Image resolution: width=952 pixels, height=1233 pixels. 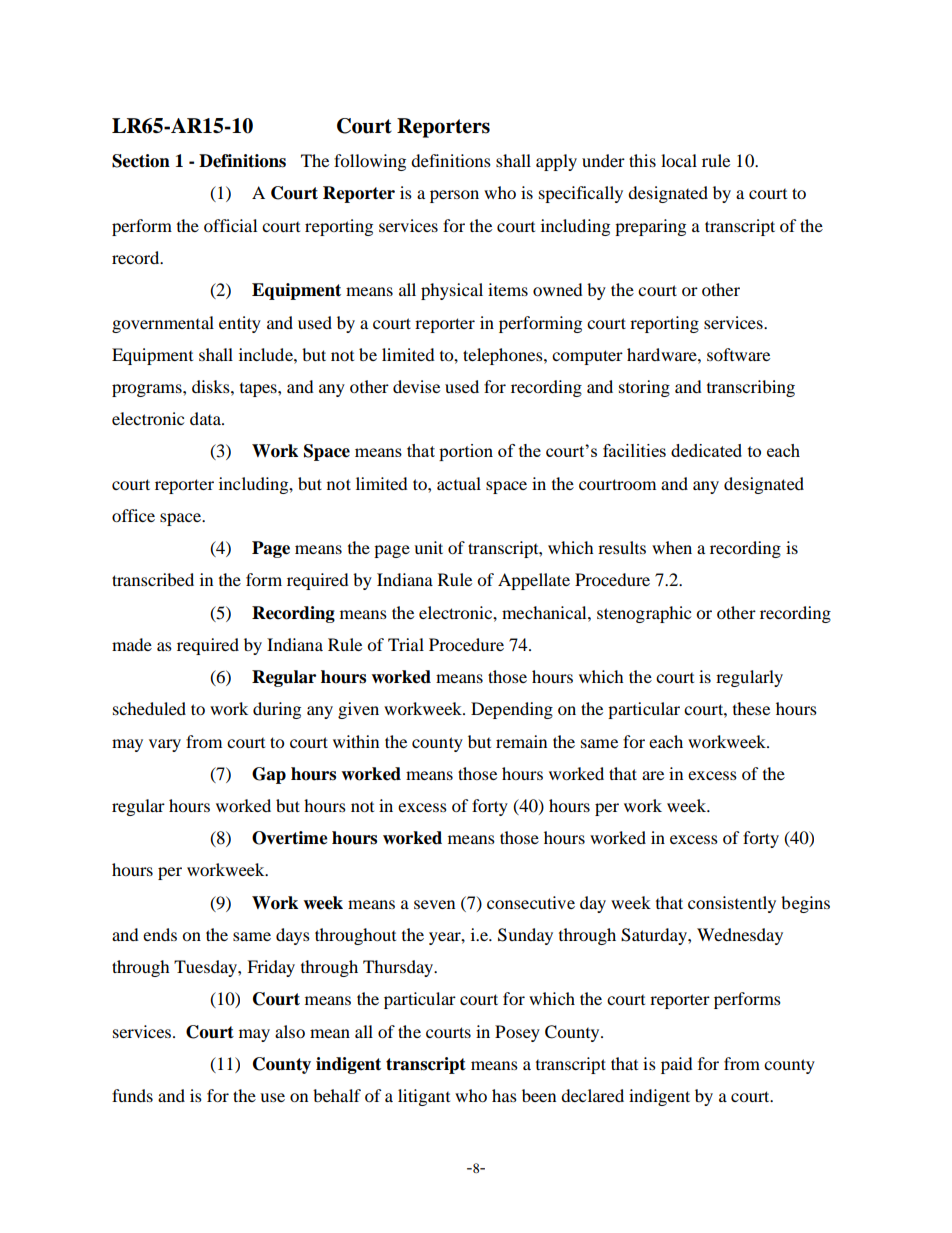 I want to click on ends, so click(x=160, y=934).
